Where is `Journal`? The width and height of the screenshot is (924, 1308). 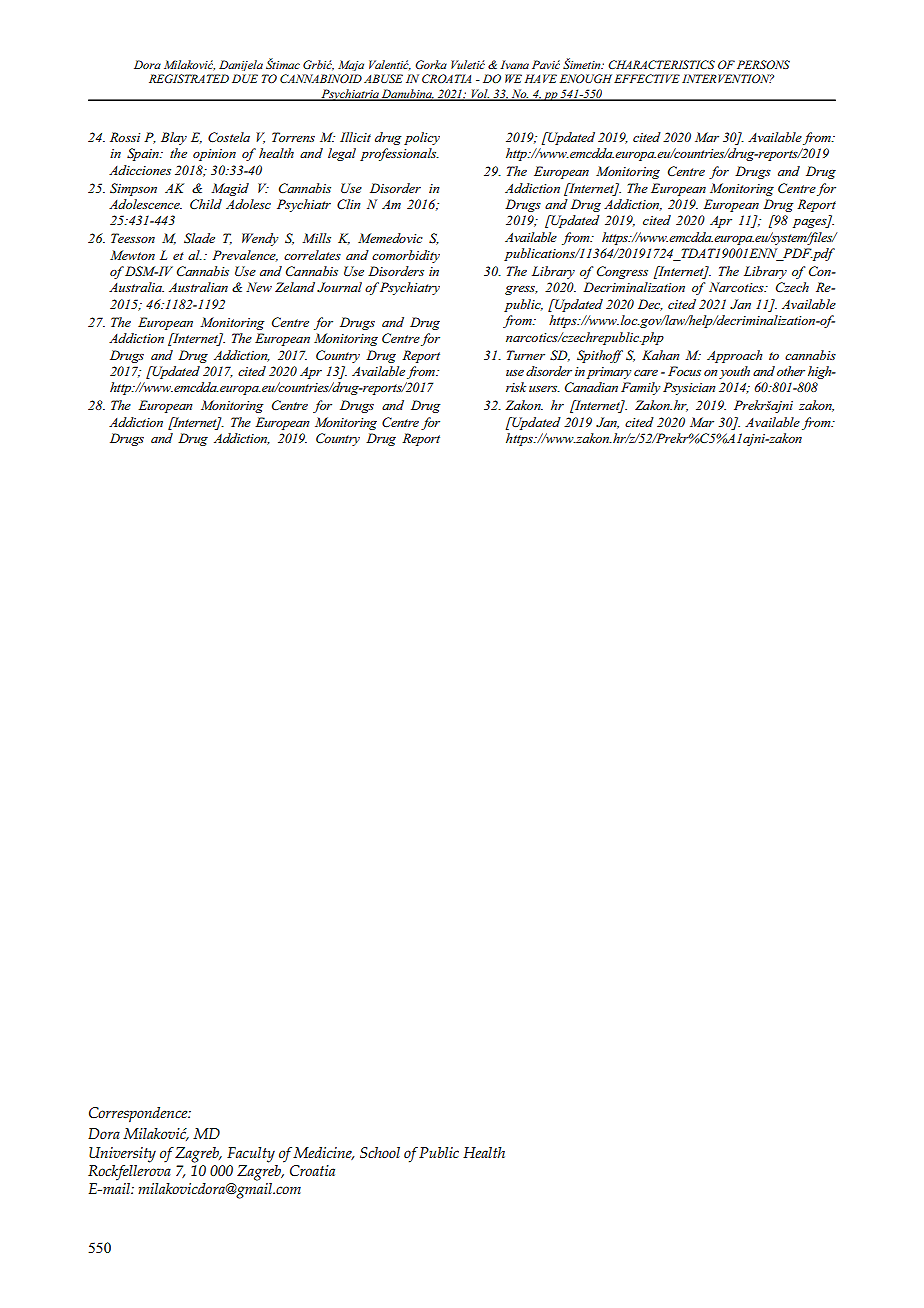 Journal is located at coordinates (339, 287).
